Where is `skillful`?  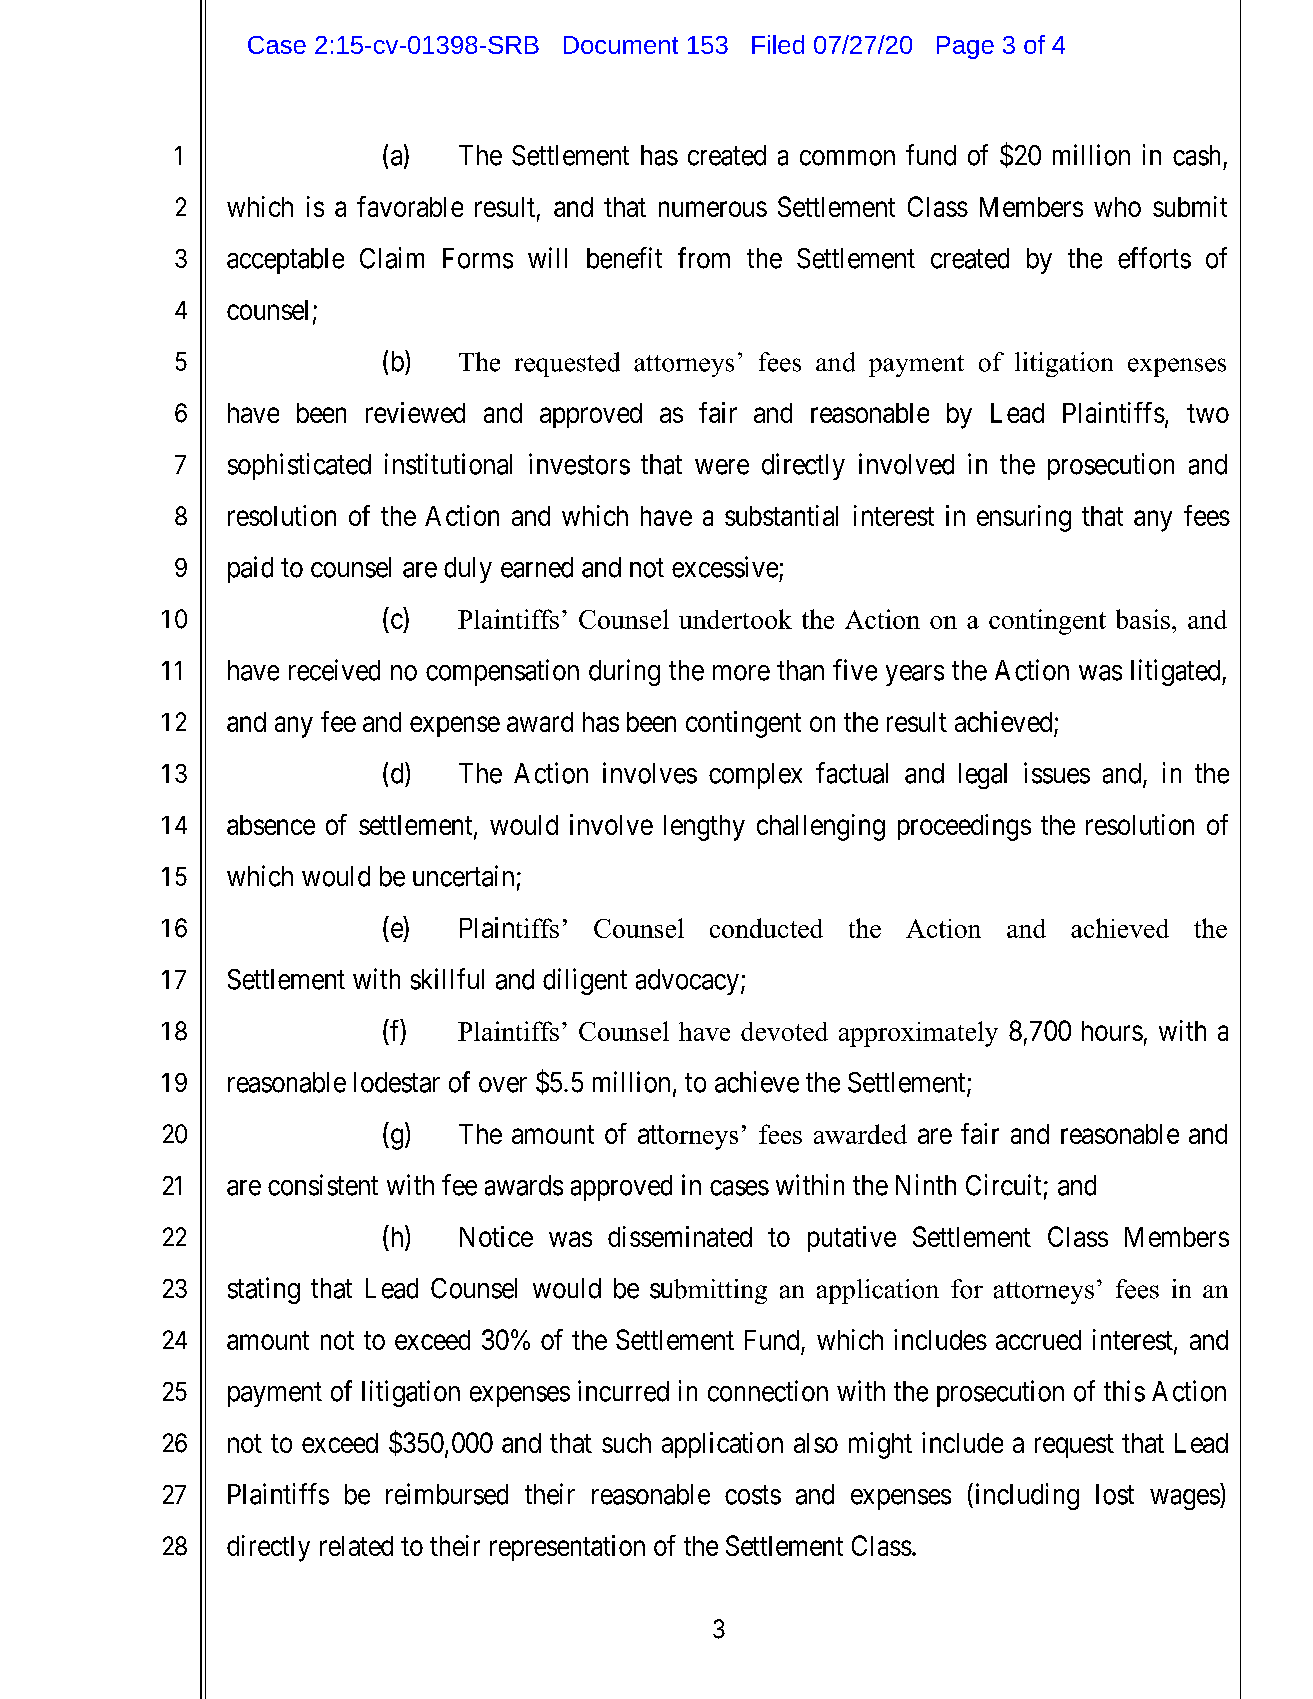 skillful is located at coordinates (447, 979).
